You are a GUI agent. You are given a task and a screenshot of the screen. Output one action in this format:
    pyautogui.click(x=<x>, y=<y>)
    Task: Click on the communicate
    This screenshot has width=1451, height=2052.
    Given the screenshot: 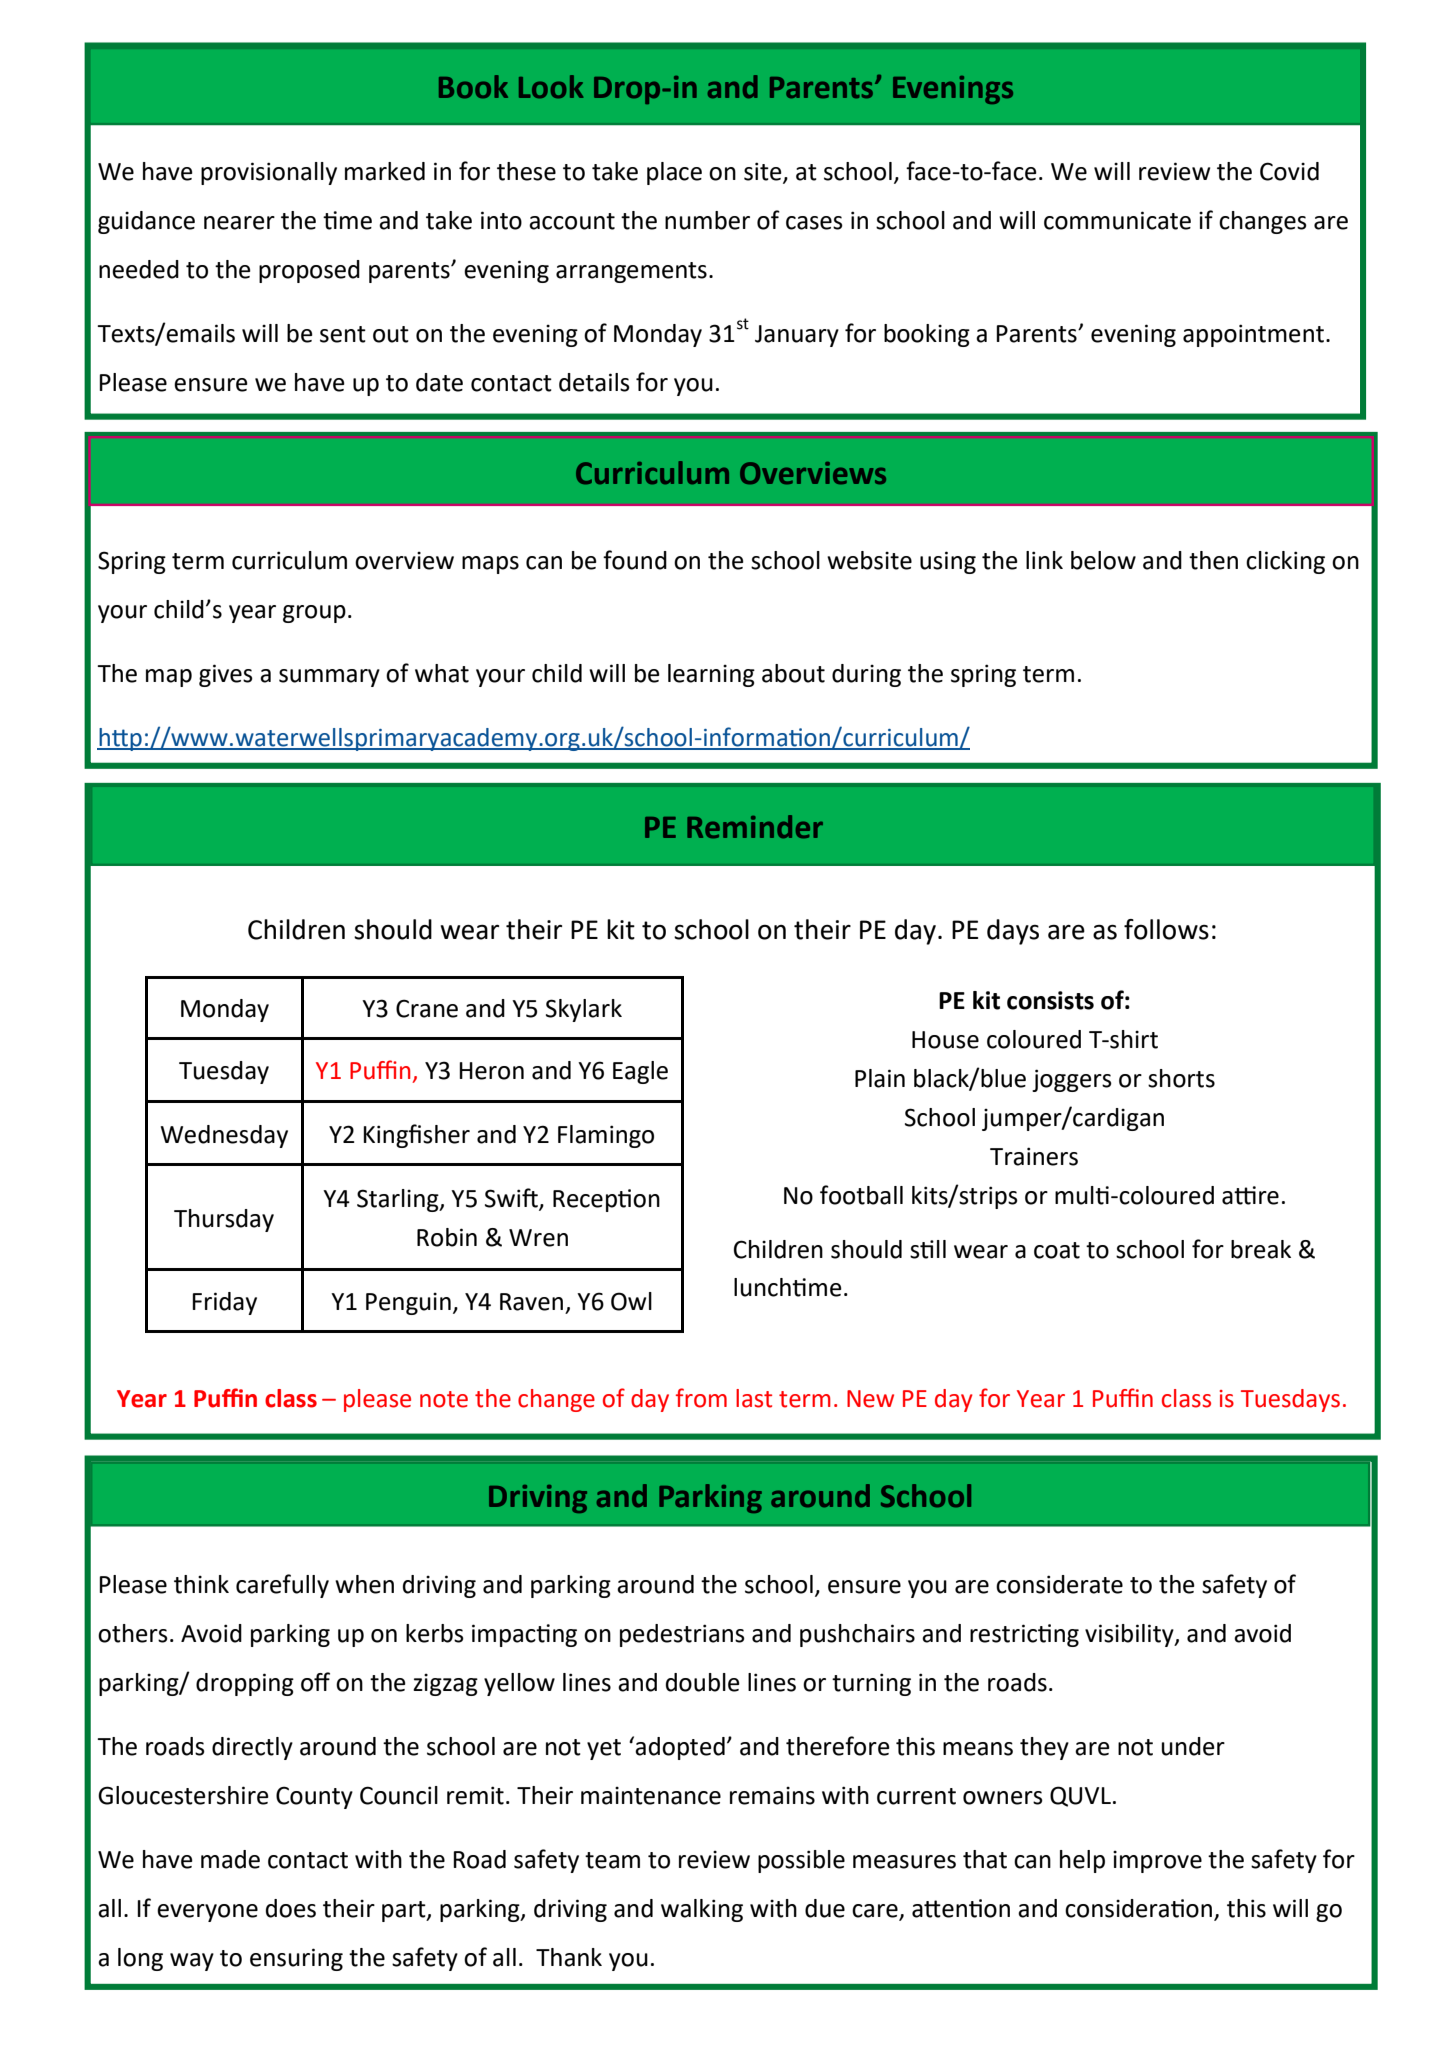 What is the action you would take?
    pyautogui.click(x=1117, y=220)
